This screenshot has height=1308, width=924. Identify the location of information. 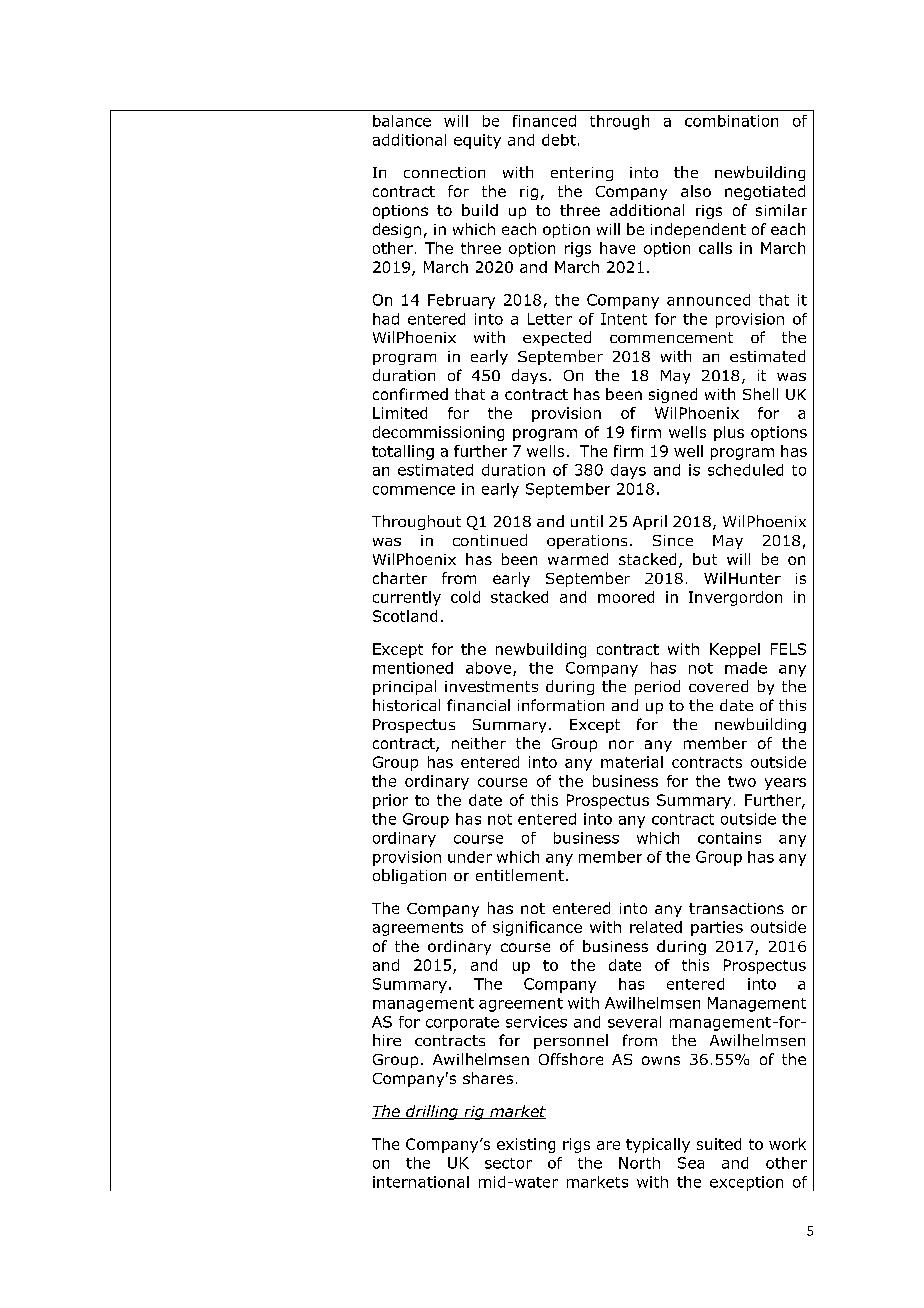
(561, 705).
